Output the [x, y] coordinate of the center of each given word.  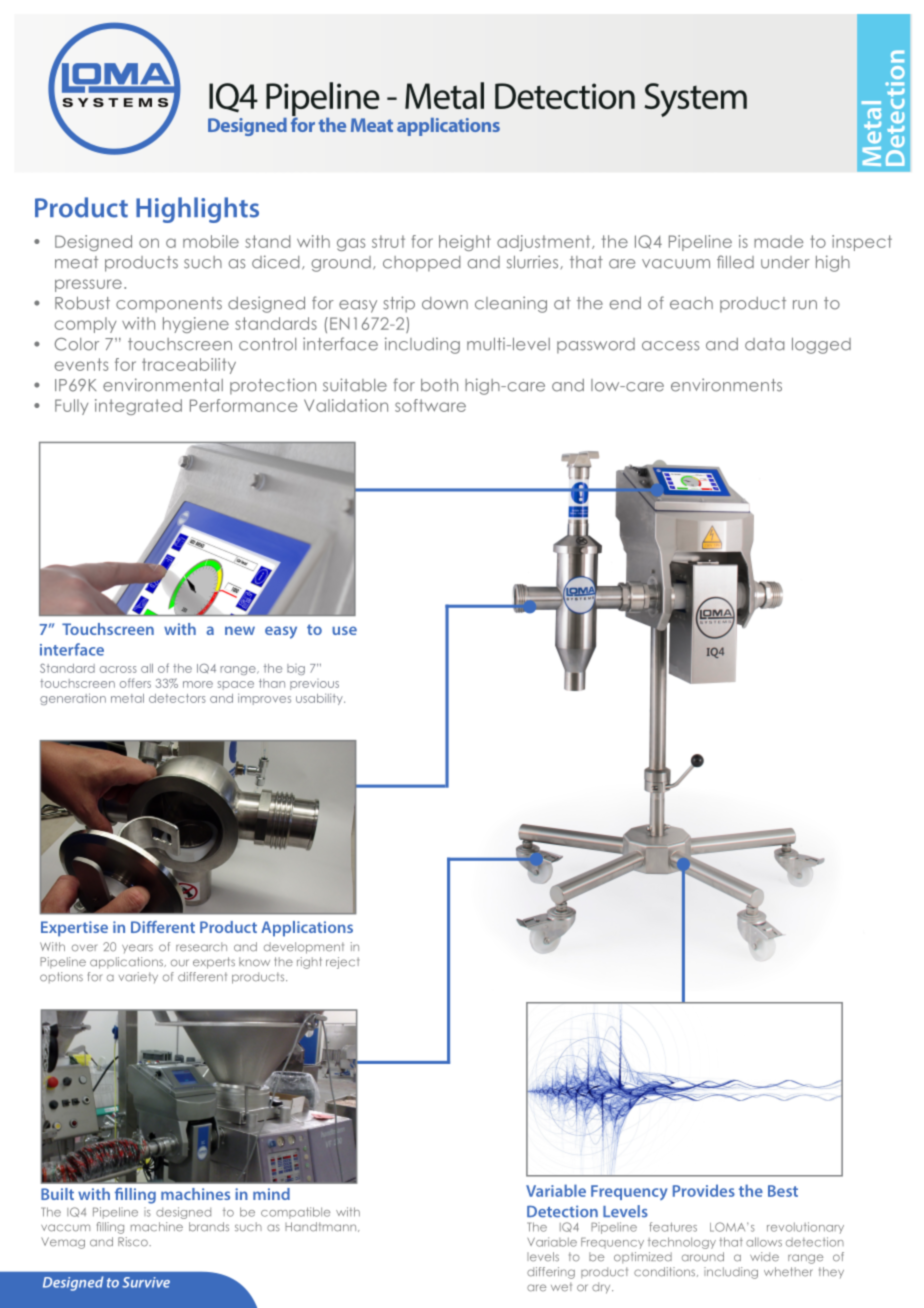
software [430, 405]
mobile [211, 241]
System [695, 100]
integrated [138, 407]
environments [726, 385]
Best [783, 1191]
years [137, 948]
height [465, 243]
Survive [146, 1282]
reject [342, 963]
